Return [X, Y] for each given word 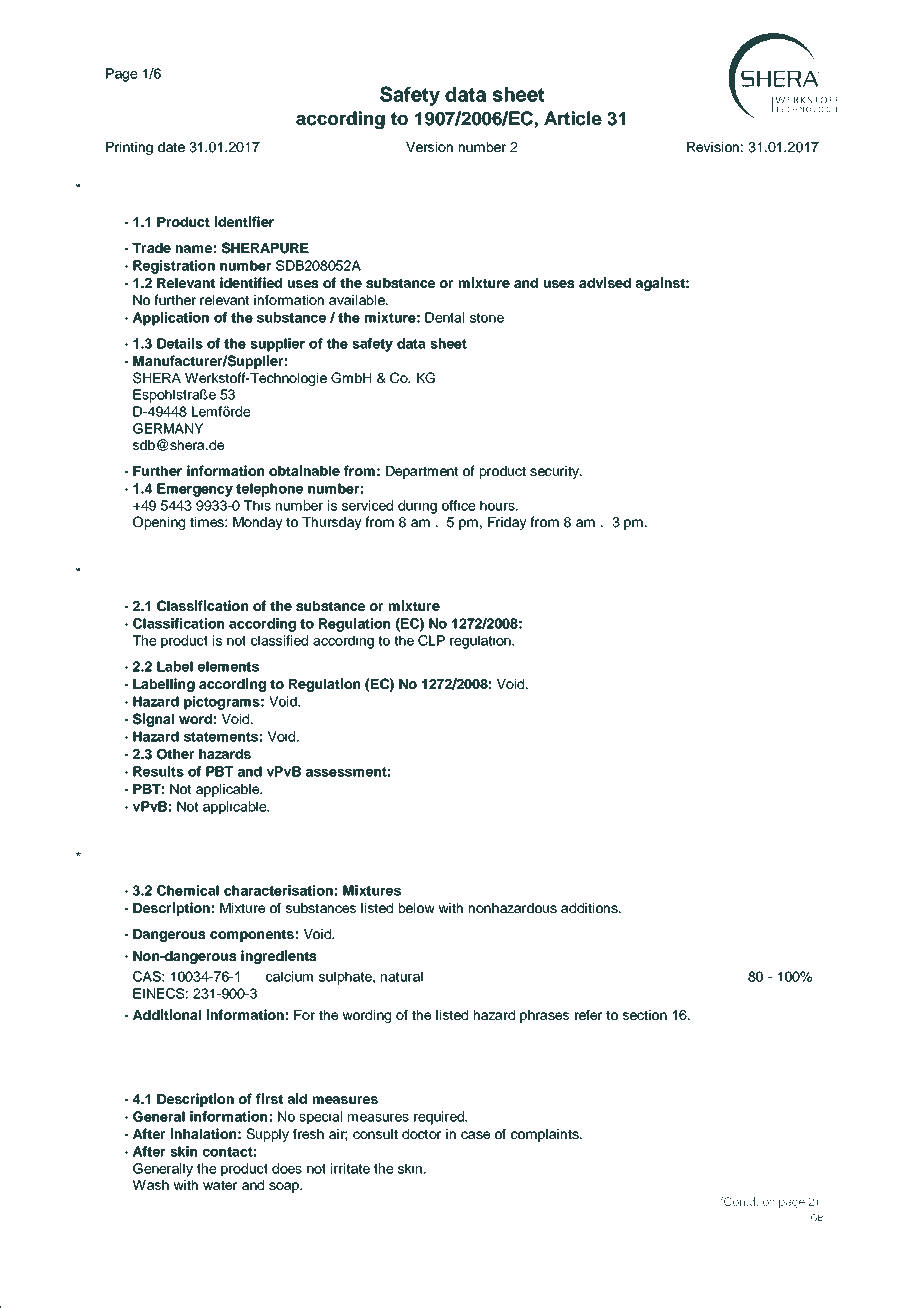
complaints [546, 1135]
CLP [431, 640]
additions [590, 908]
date [171, 147]
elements [228, 666]
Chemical [188, 890]
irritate [350, 1168]
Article [573, 118]
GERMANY [168, 428]
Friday [507, 523]
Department [422, 472]
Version [429, 147]
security [555, 472]
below [417, 908]
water [220, 1185]
